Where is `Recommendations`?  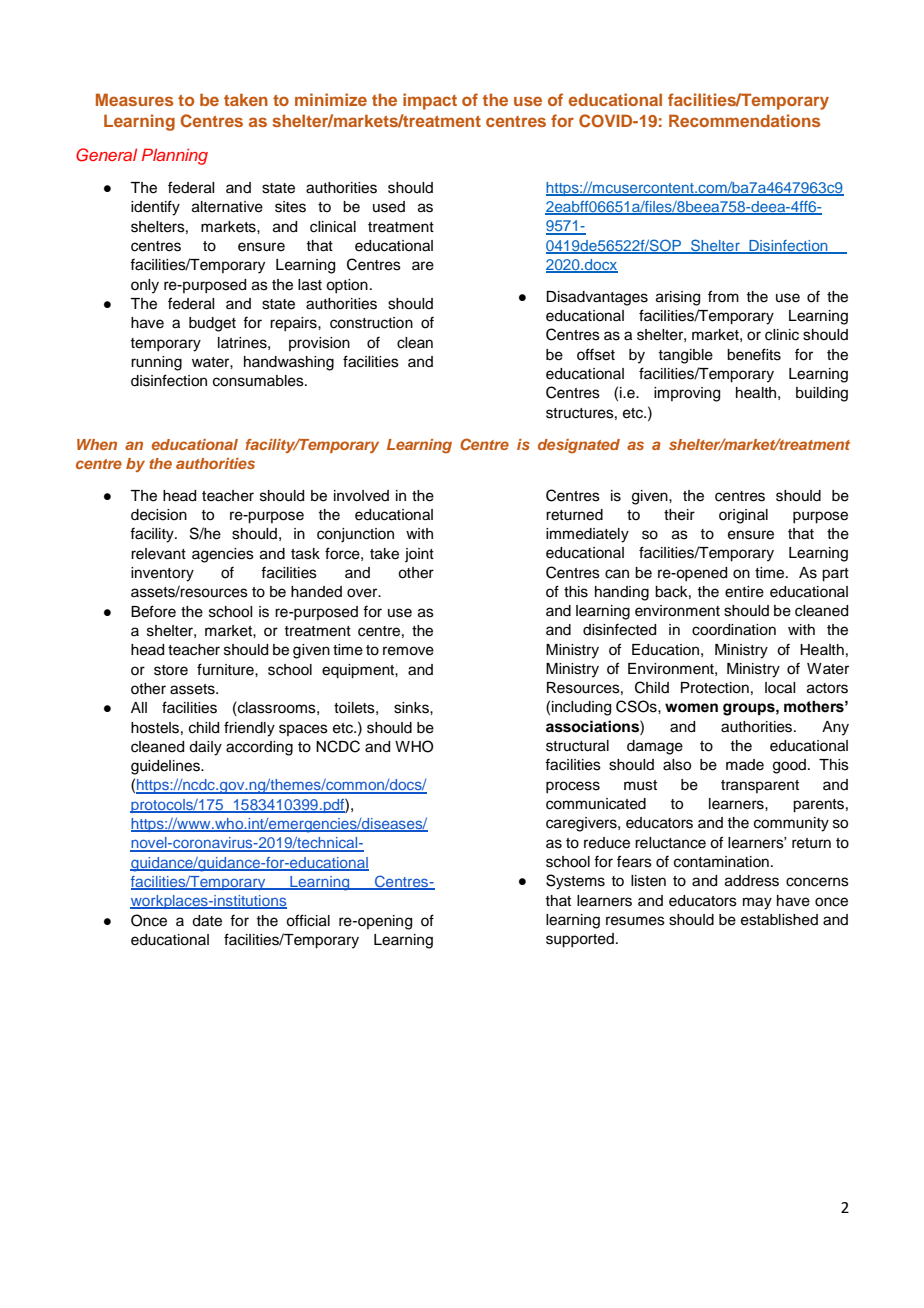
Recommendations is located at coordinates (744, 120).
